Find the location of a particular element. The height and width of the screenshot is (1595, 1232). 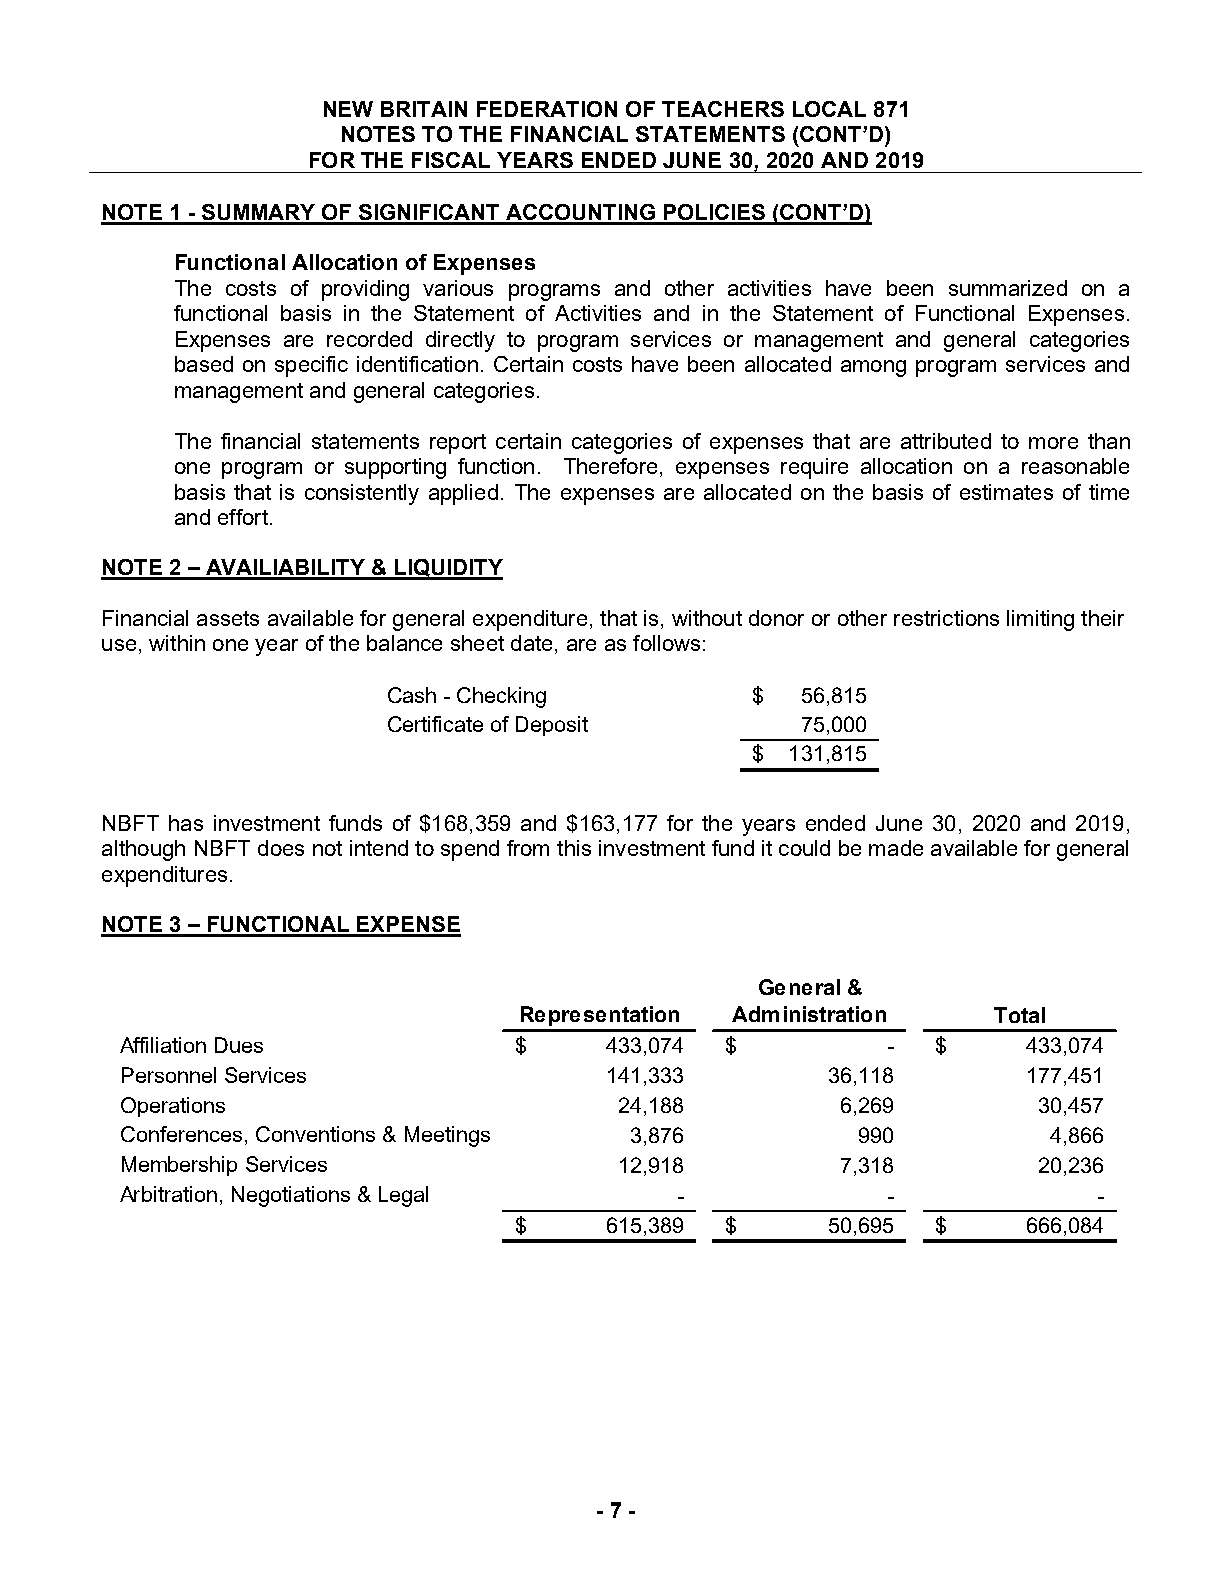

estimates is located at coordinates (1006, 492).
